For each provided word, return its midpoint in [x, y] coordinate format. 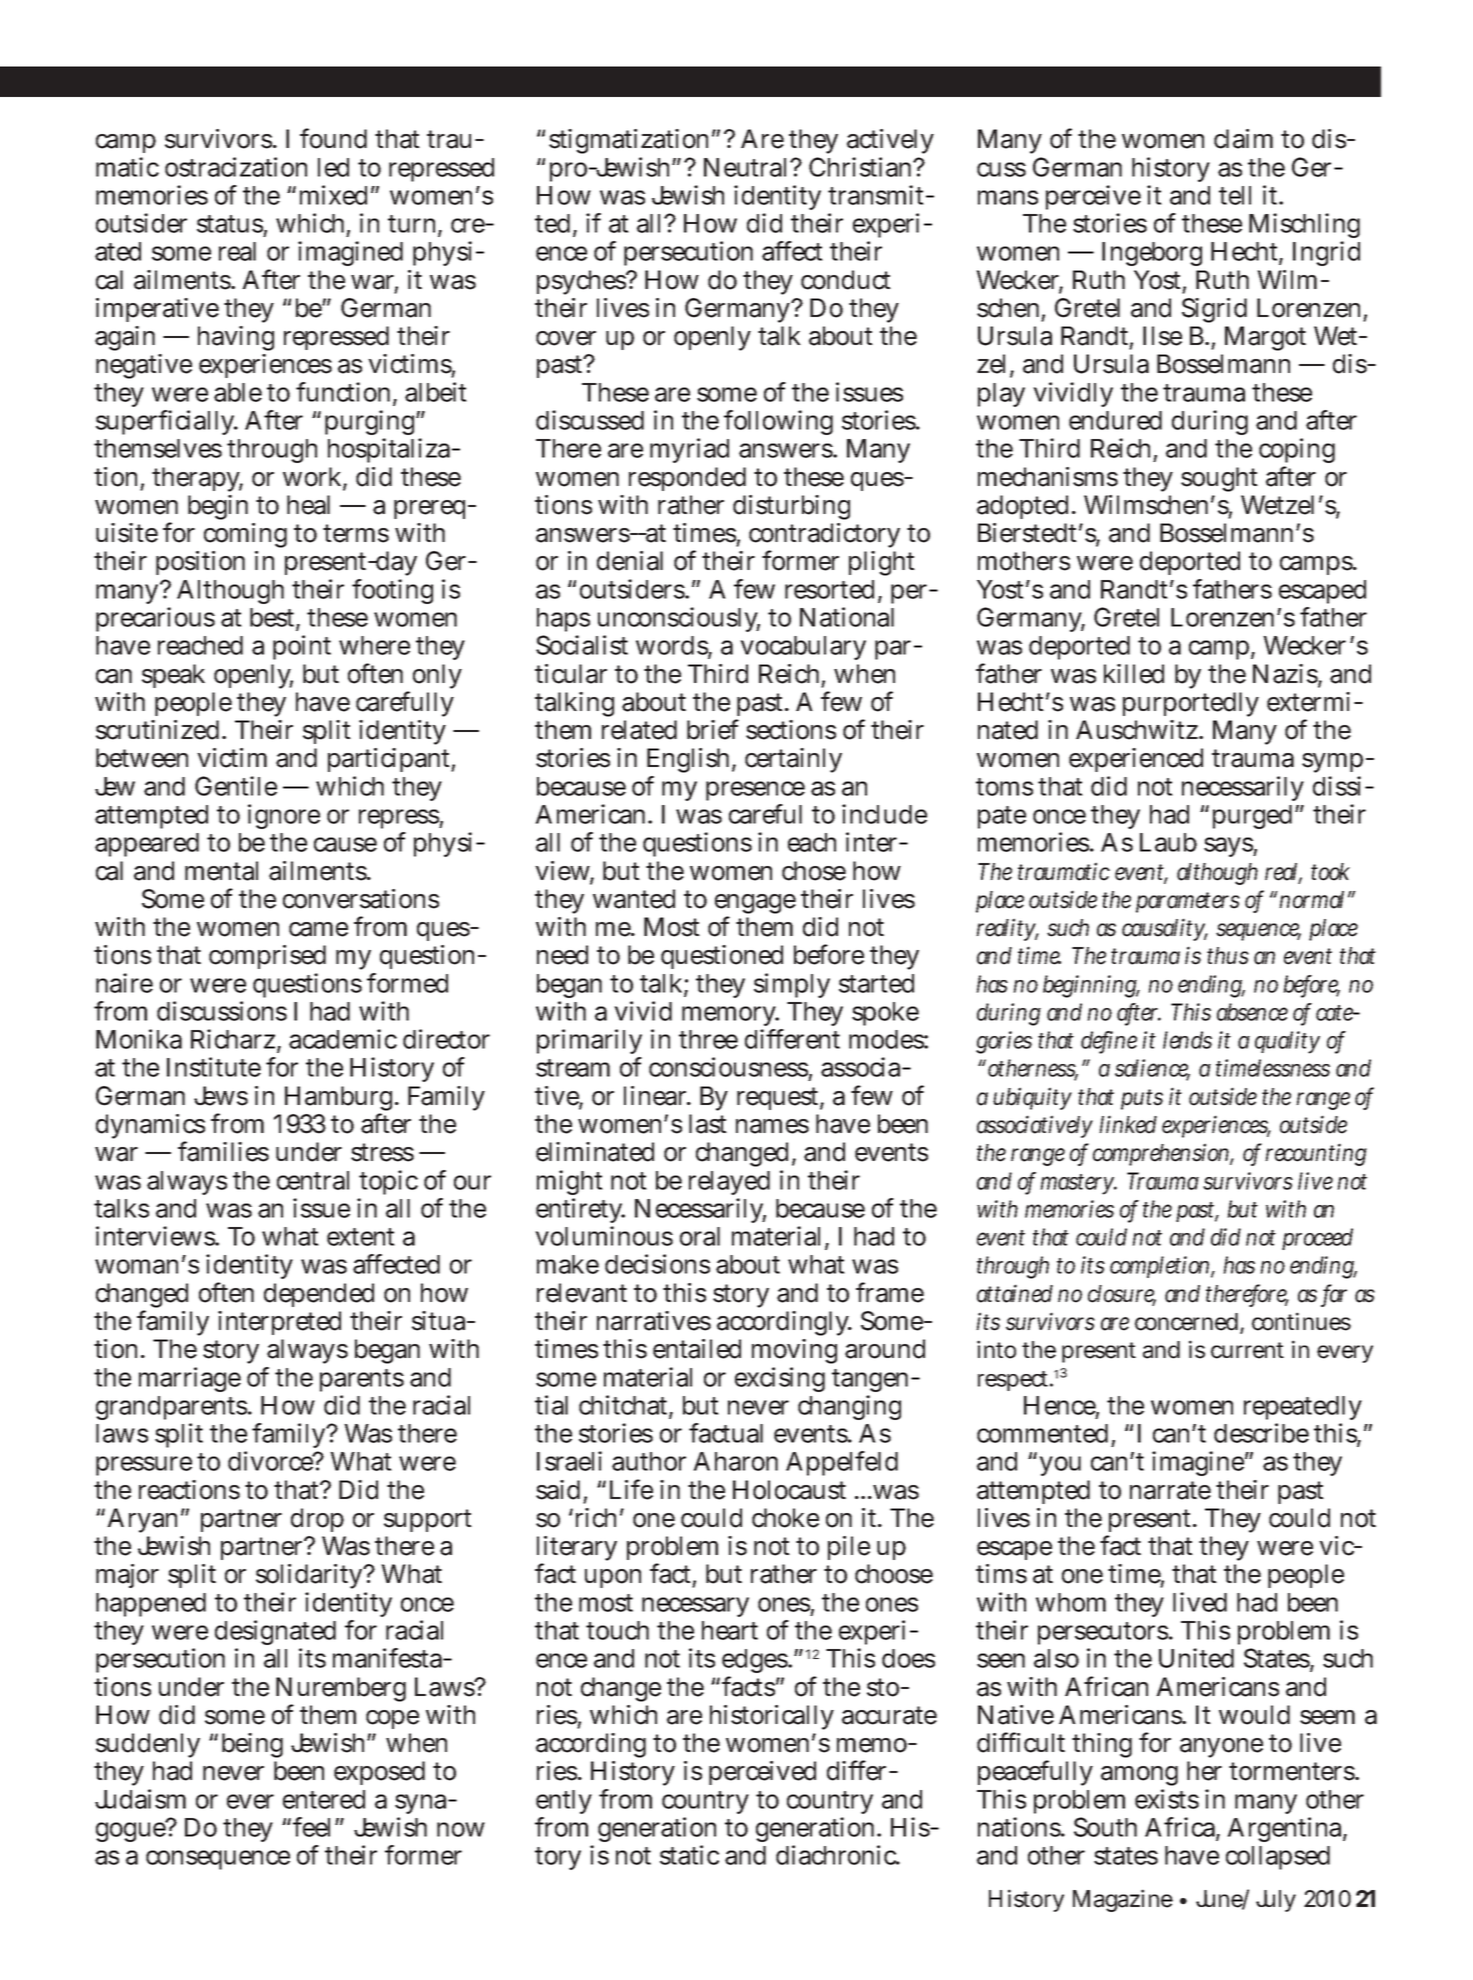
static [689, 1855]
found [333, 138]
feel [314, 1827]
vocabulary [803, 648]
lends [1187, 1040]
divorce [272, 1461]
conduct [846, 280]
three [708, 1039]
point [302, 647]
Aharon [735, 1461]
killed [1134, 674]
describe [1261, 1433]
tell [1235, 195]
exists [1167, 1799]
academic [343, 1039]
